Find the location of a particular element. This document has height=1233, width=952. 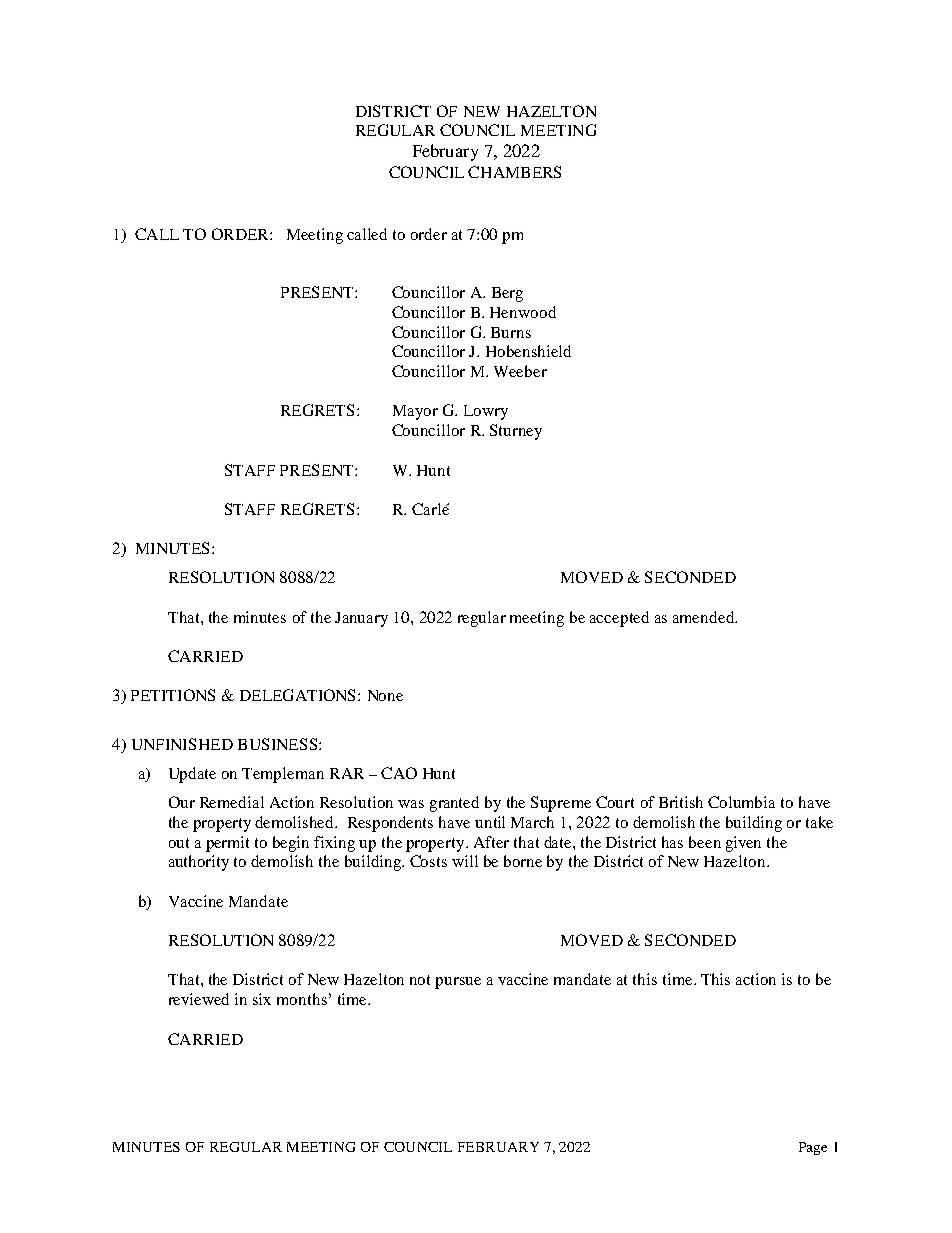

until is located at coordinates (490, 822).
